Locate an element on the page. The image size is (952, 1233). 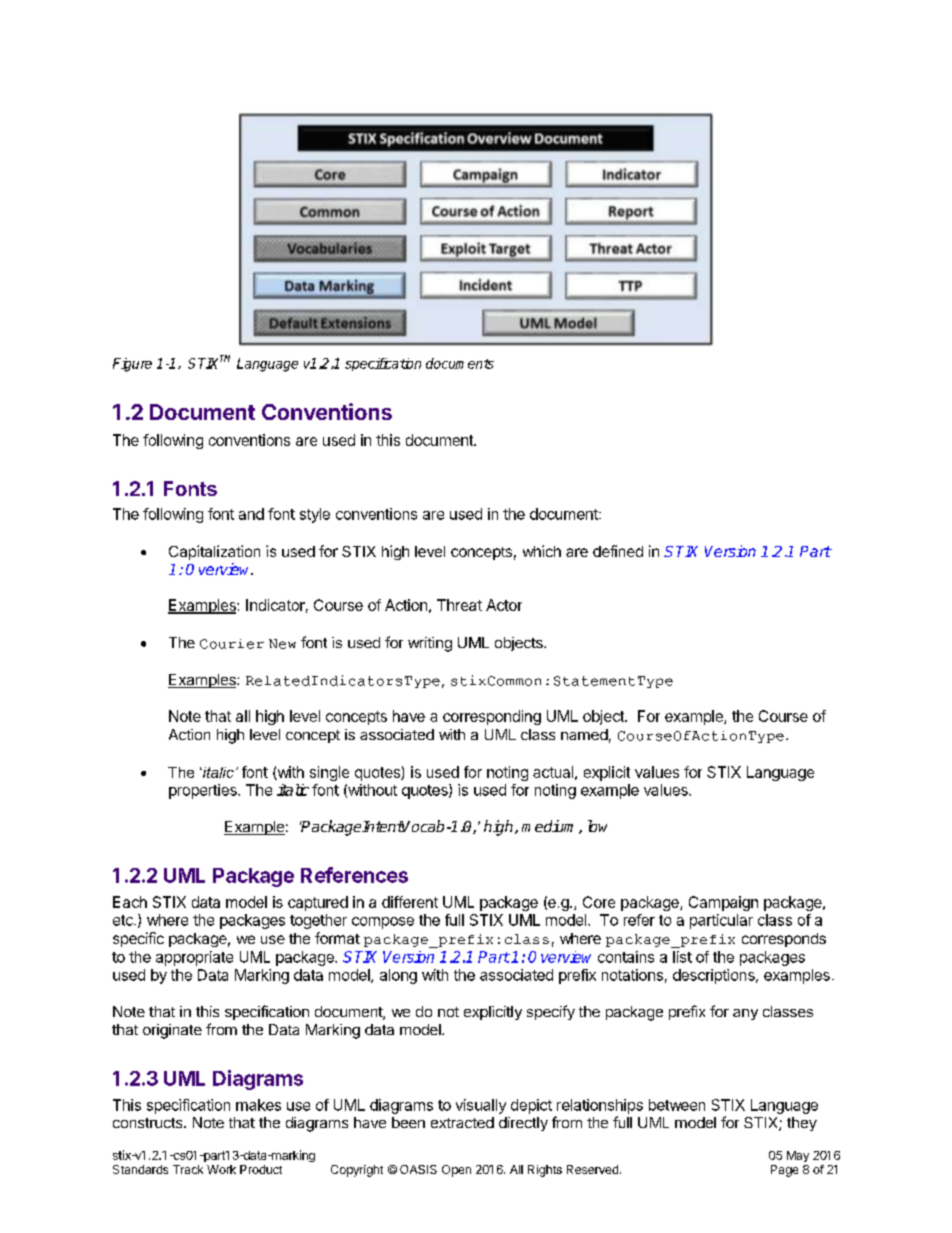
style is located at coordinates (315, 515).
